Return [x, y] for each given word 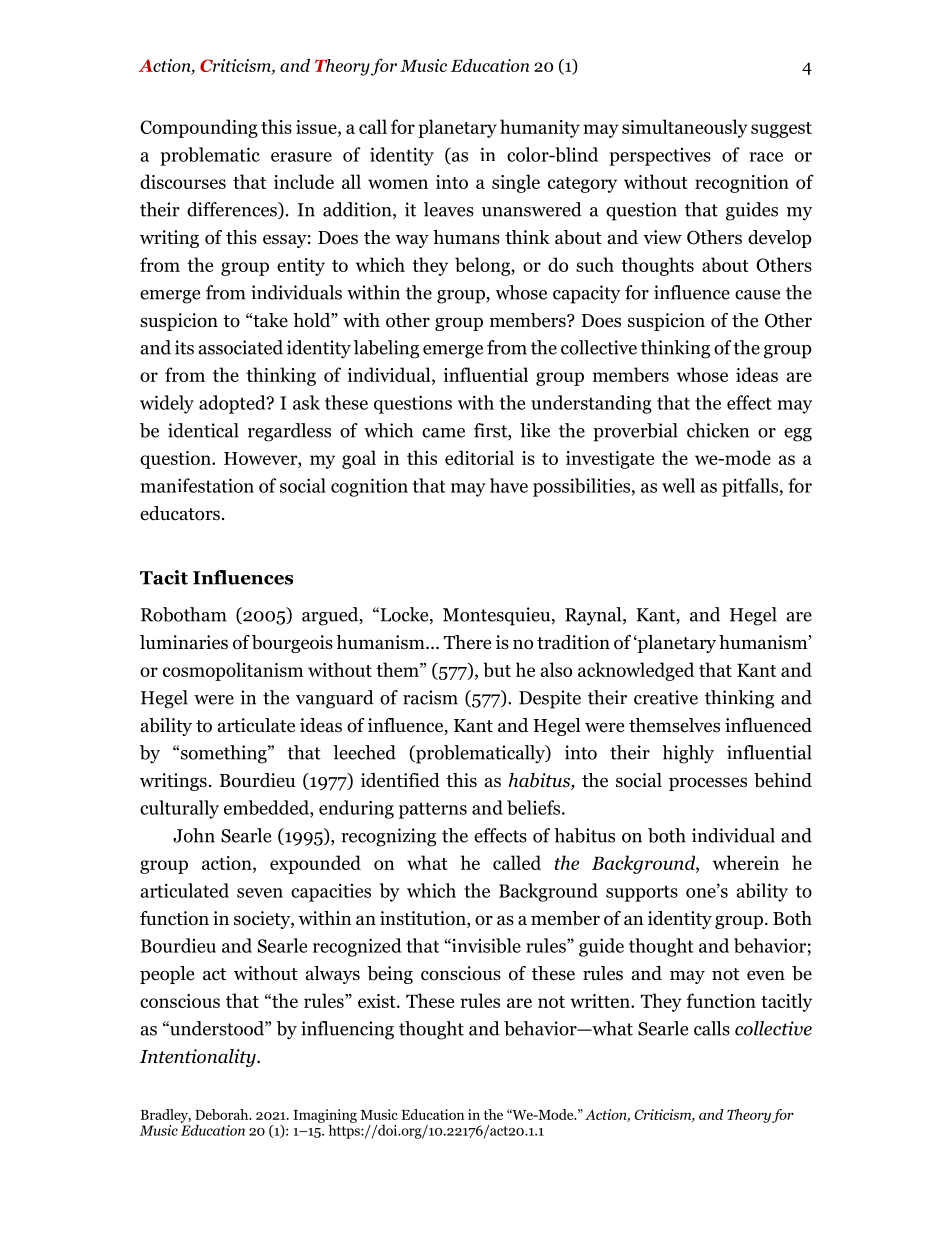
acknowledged [636, 671]
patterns [433, 810]
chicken [718, 430]
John [194, 835]
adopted [233, 404]
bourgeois [292, 644]
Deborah [223, 1114]
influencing [347, 1030]
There [467, 642]
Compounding [199, 128]
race [766, 157]
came [443, 433]
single [516, 183]
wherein [746, 862]
